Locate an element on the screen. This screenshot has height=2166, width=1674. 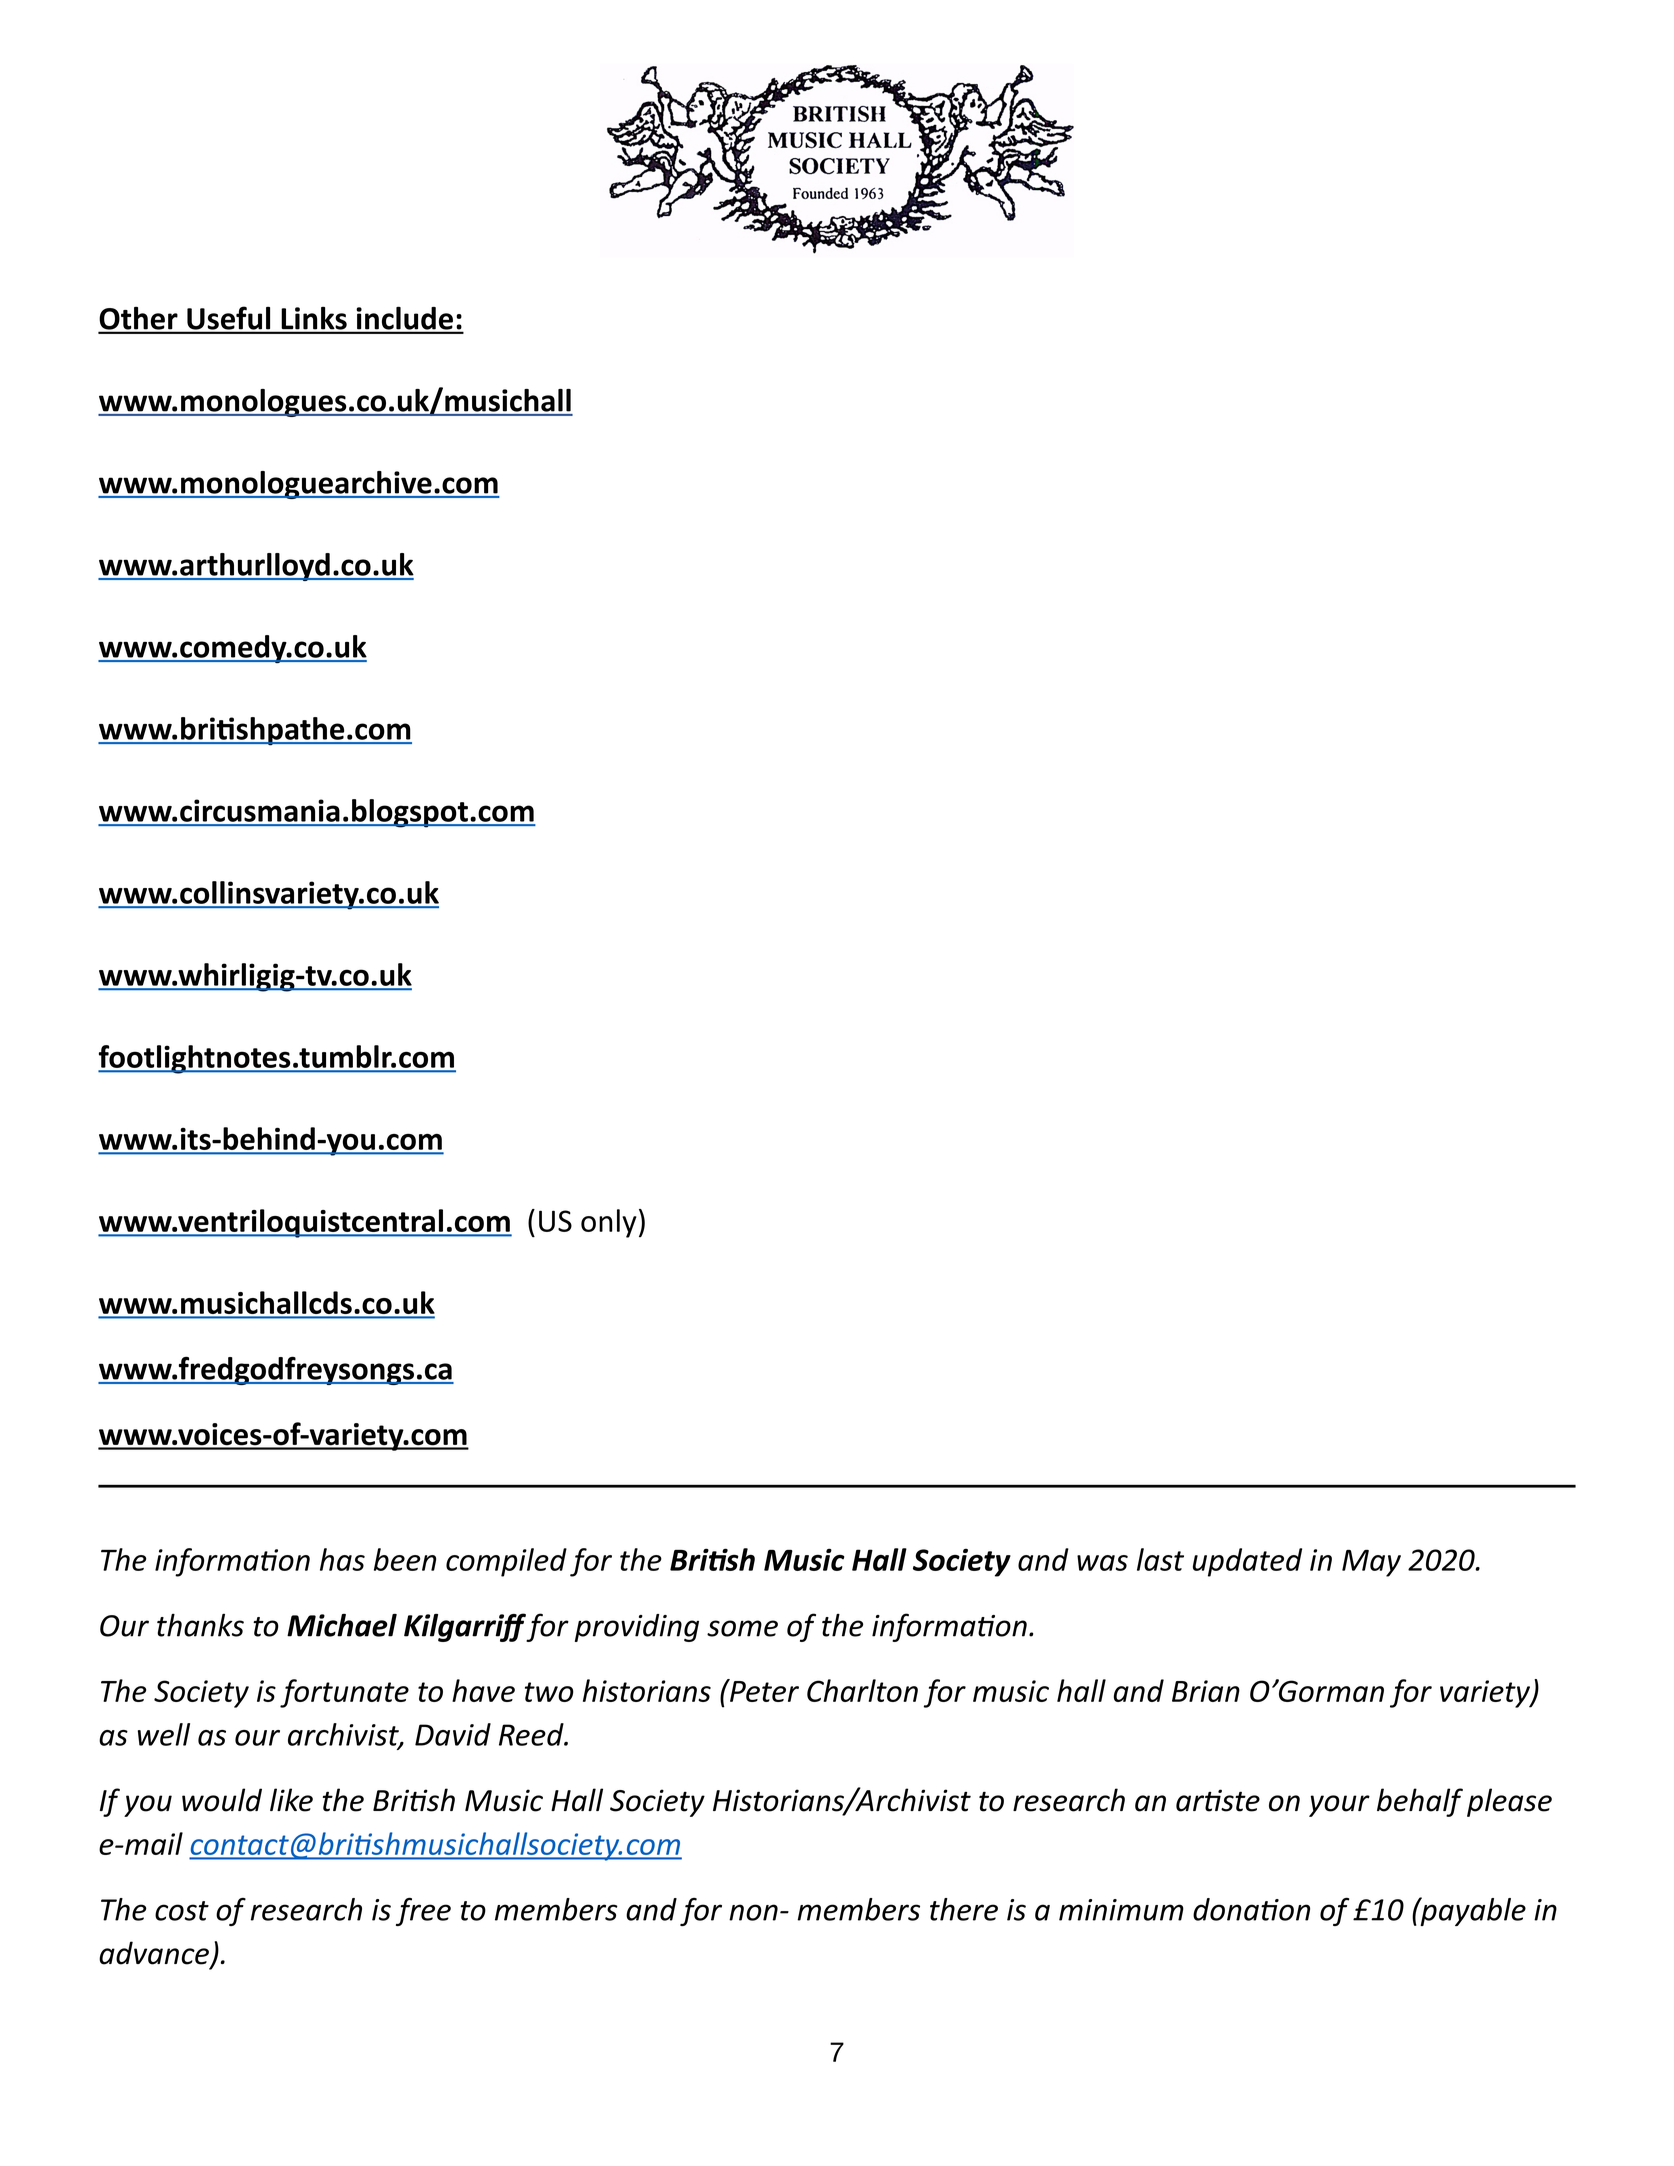
was is located at coordinates (1102, 1563).
